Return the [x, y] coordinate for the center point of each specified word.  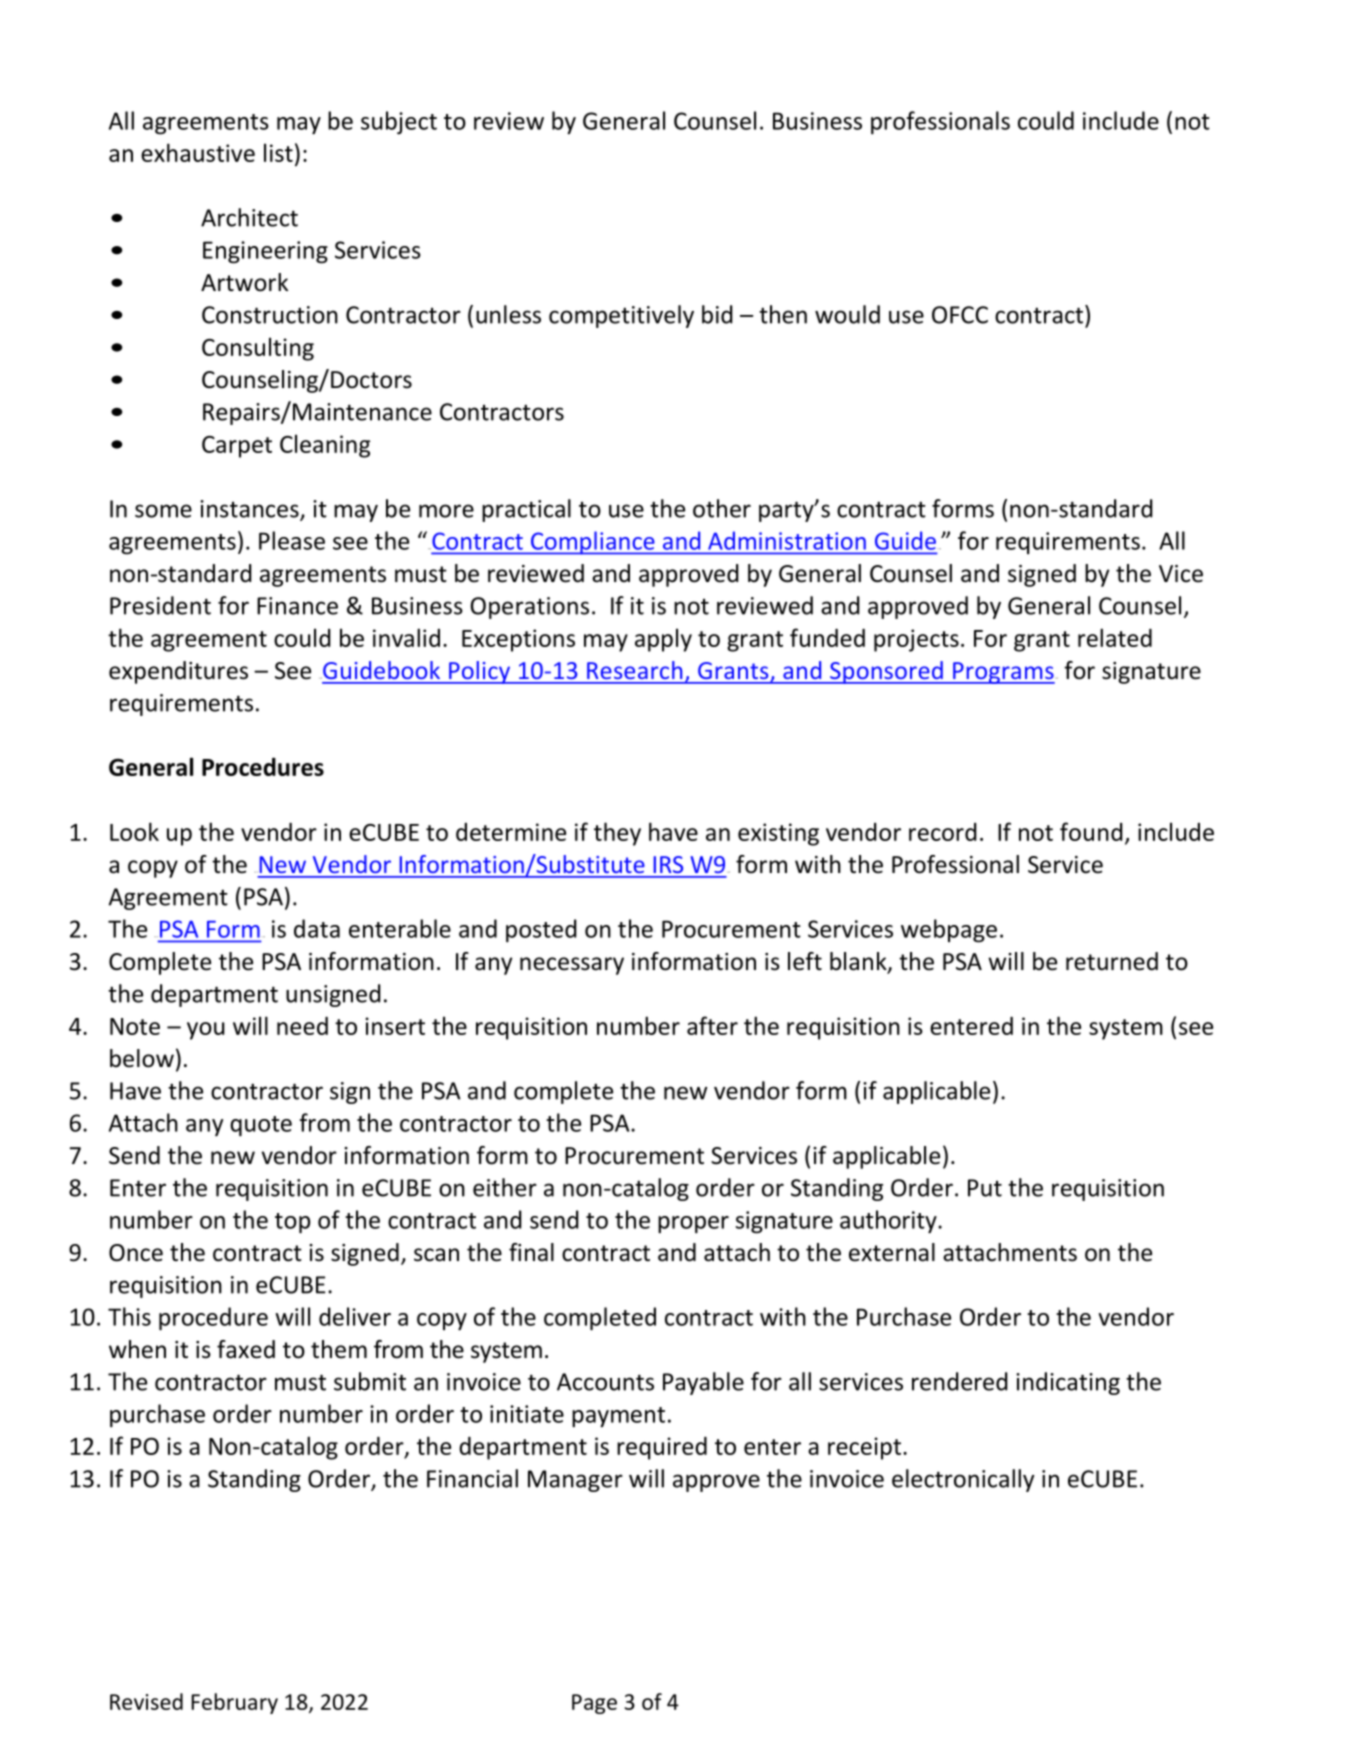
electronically [963, 1480]
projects [916, 640]
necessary [572, 966]
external [892, 1252]
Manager [575, 1481]
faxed [246, 1349]
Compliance [593, 543]
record [943, 832]
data [317, 928]
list [278, 152]
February [234, 1703]
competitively [621, 316]
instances [250, 510]
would [847, 314]
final [531, 1252]
